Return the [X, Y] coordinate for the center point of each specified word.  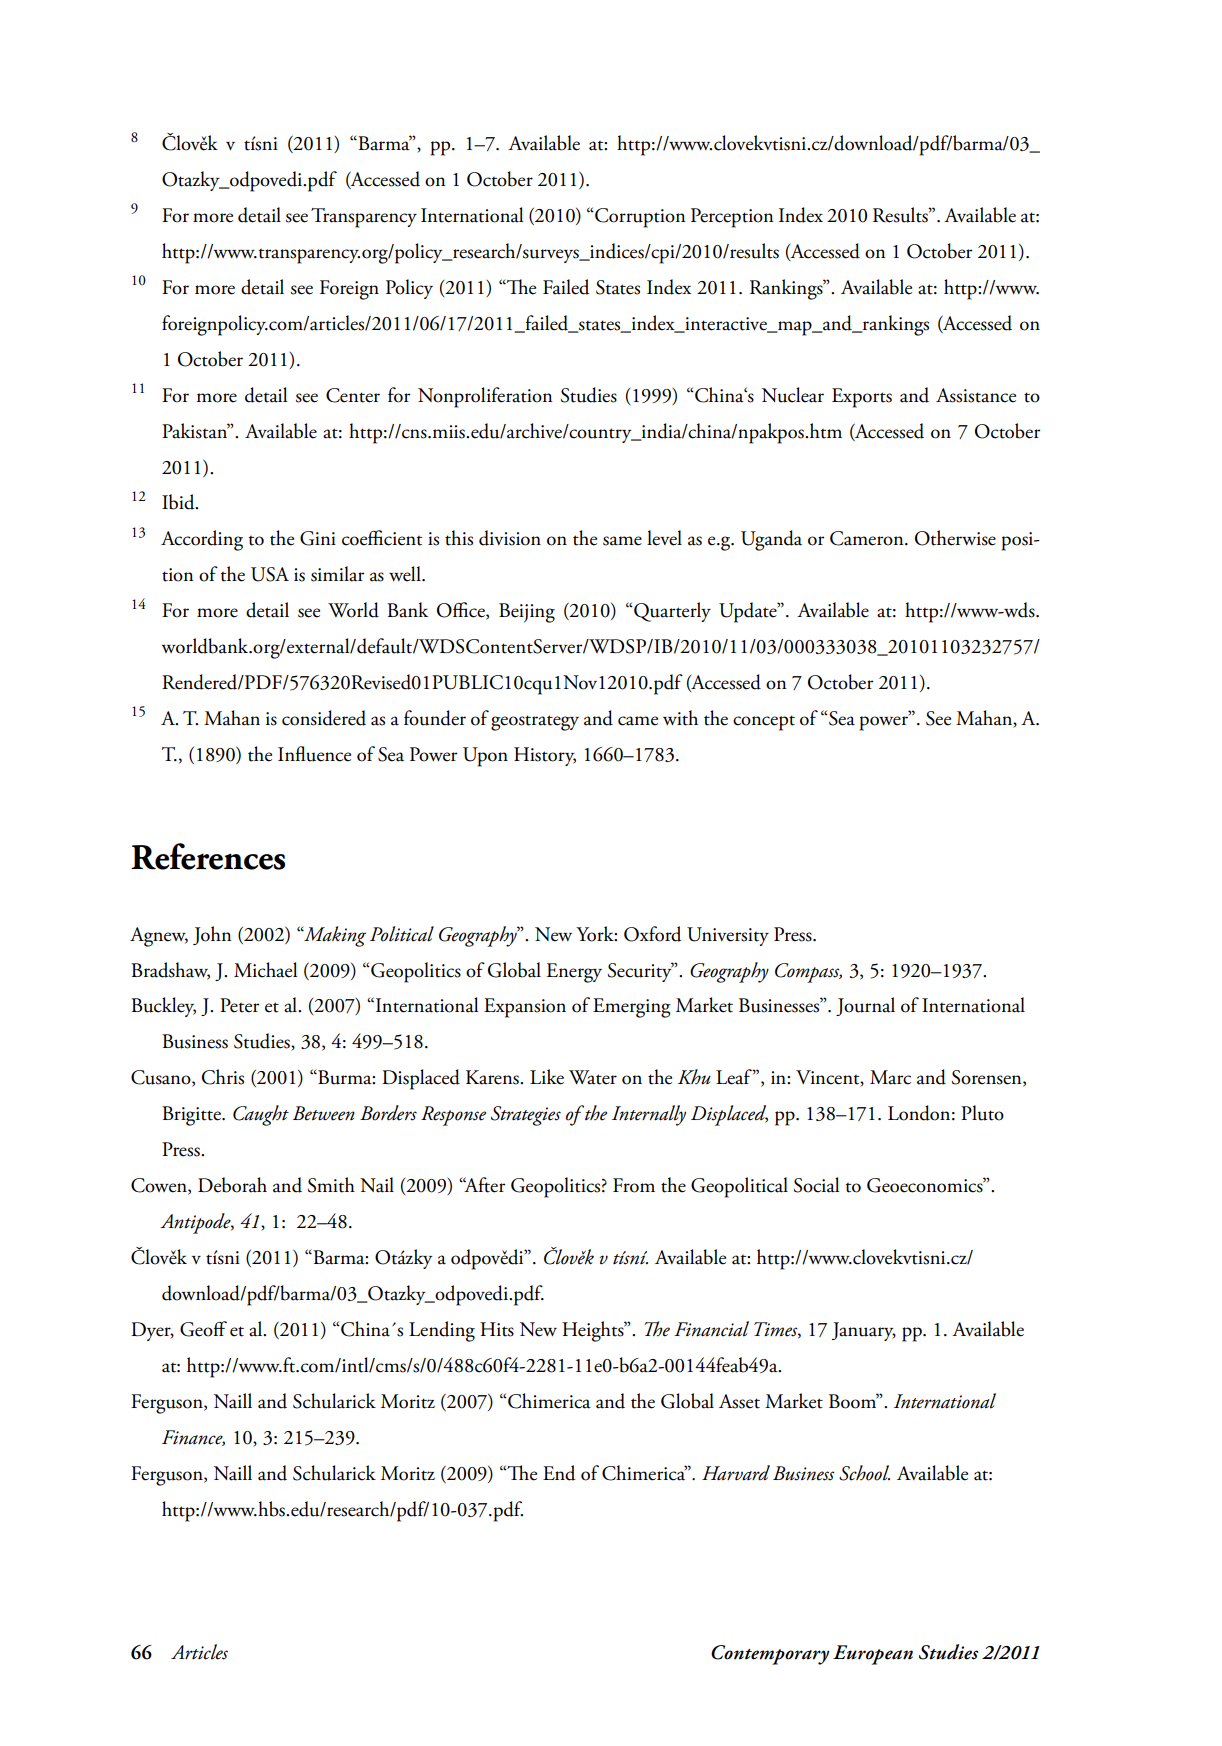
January [864, 1331]
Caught [261, 1115]
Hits [497, 1329]
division [510, 538]
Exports [862, 398]
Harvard [736, 1473]
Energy [574, 973]
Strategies [526, 1116]
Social [816, 1185]
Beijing [527, 613]
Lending [442, 1331]
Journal [865, 1006]
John [212, 935]
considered [324, 718]
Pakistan [196, 431]
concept [764, 723]
